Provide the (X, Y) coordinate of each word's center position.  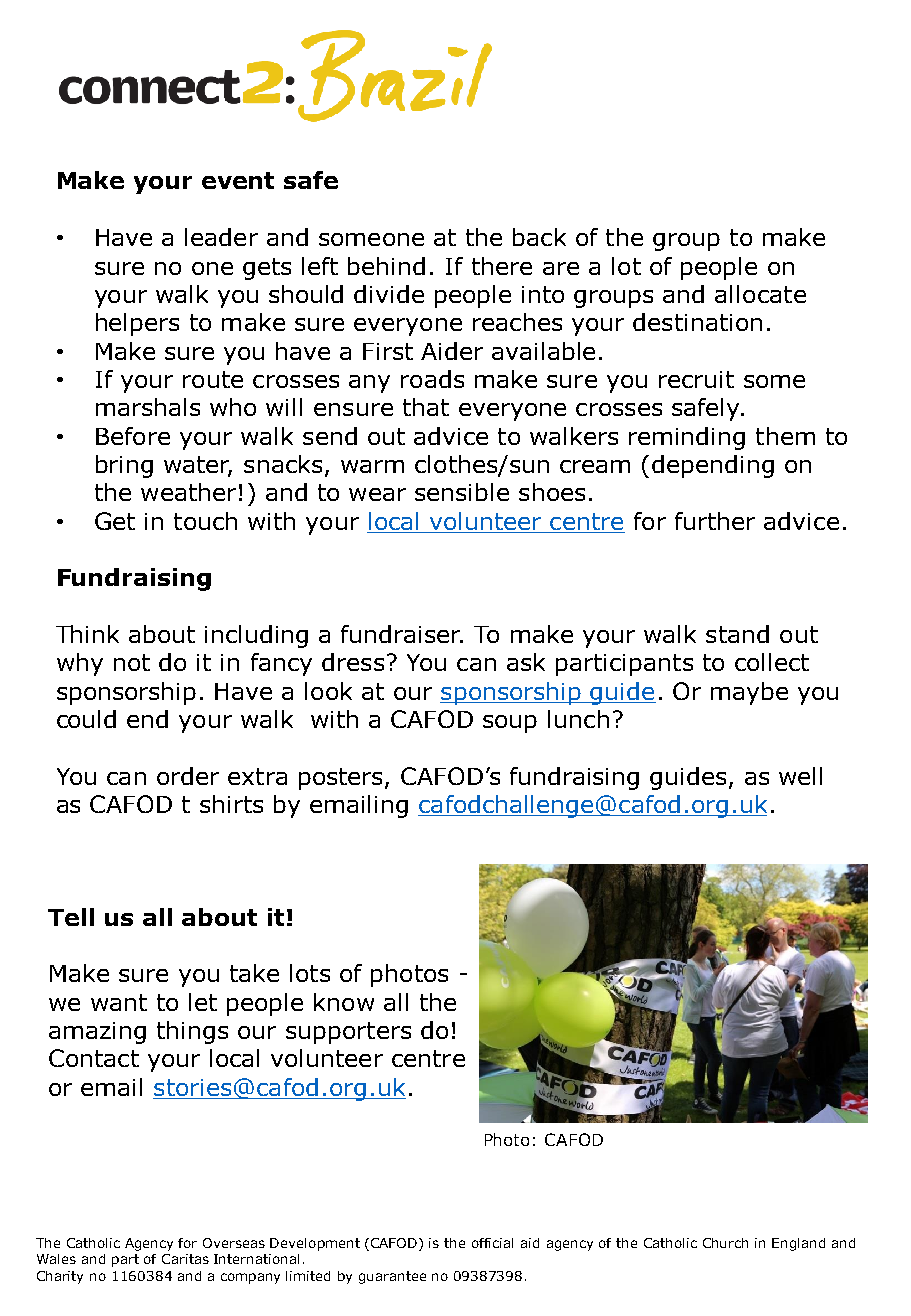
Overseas (234, 1243)
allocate (760, 294)
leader (221, 237)
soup (510, 724)
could (86, 719)
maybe (749, 693)
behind (386, 266)
